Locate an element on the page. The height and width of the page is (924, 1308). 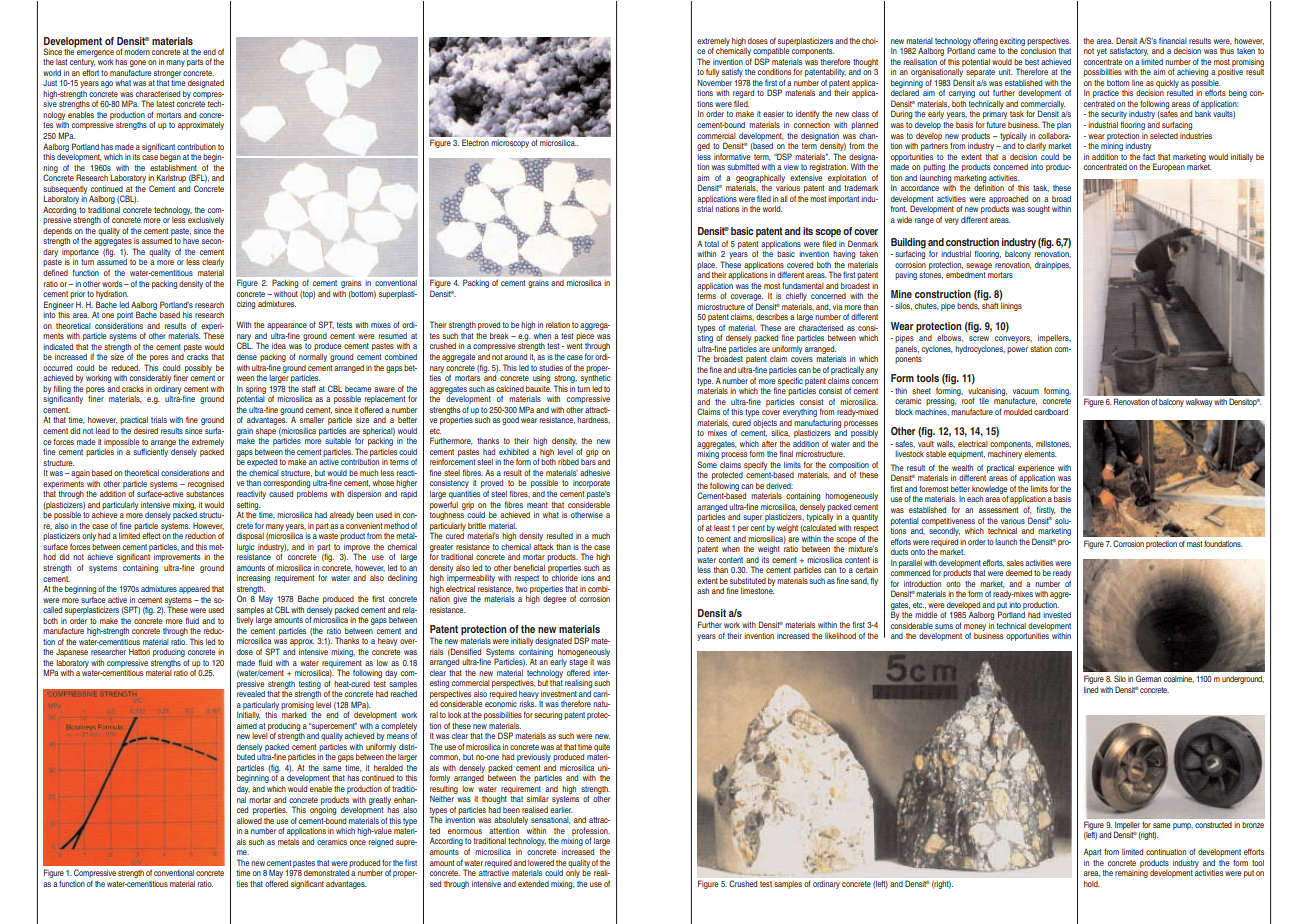
spring is located at coordinates (256, 390).
